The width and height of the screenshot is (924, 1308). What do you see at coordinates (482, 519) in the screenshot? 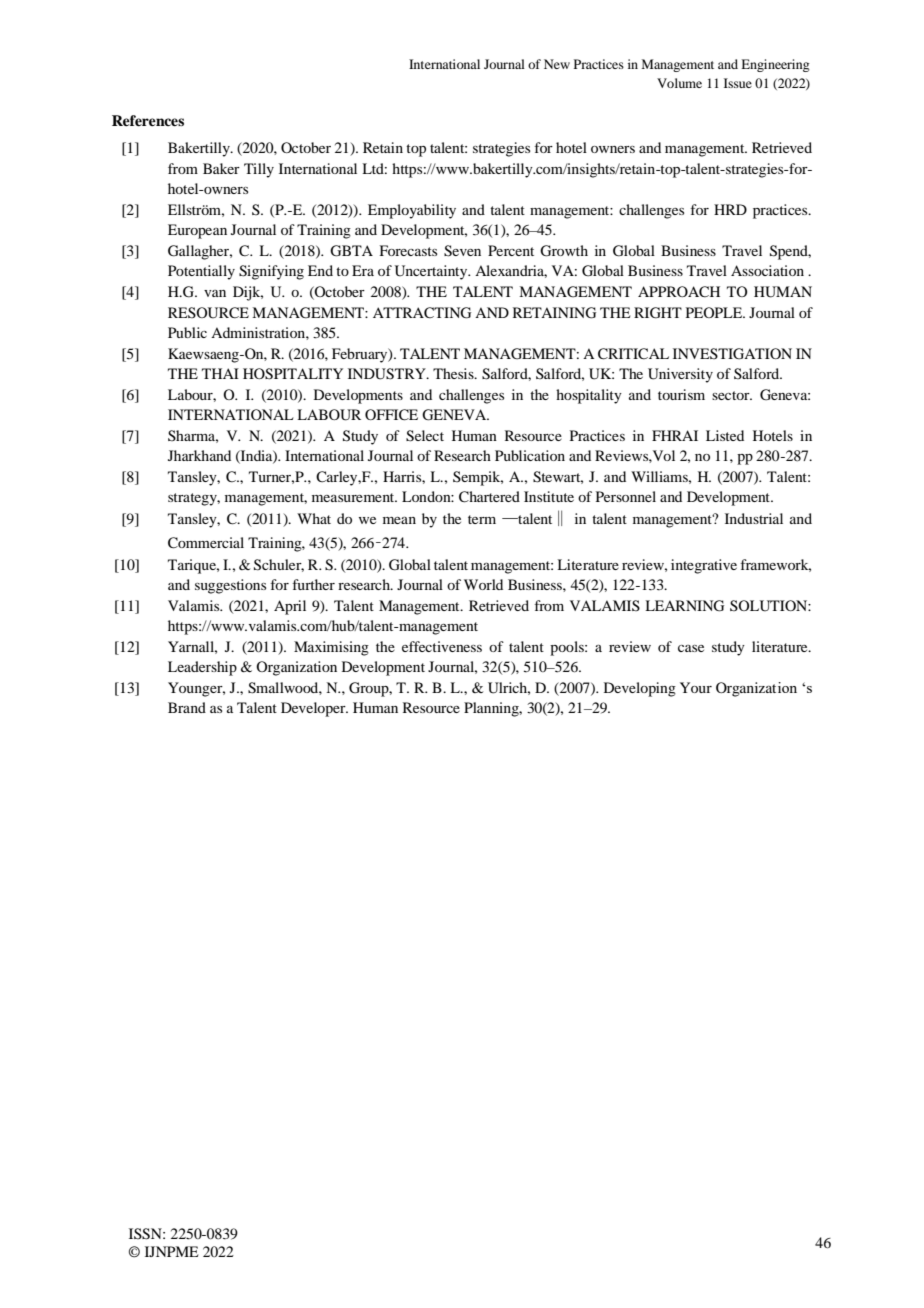
I see `term` at bounding box center [482, 519].
